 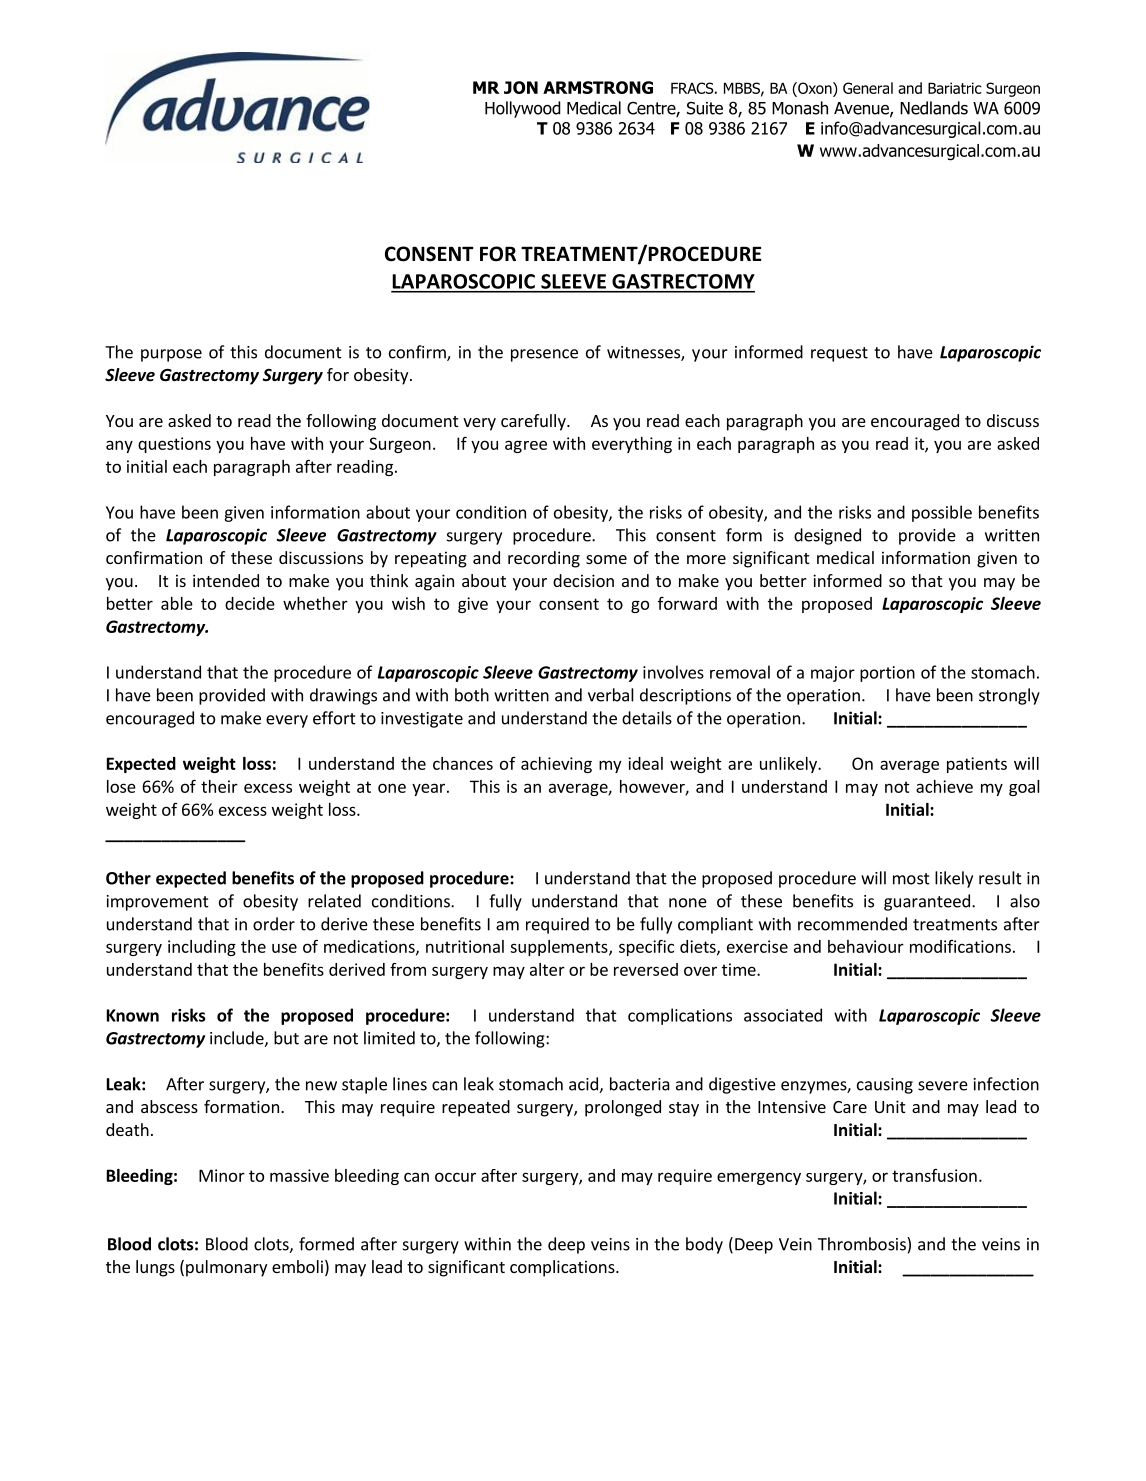 I want to click on ARMSTRONG, so click(x=598, y=87).
